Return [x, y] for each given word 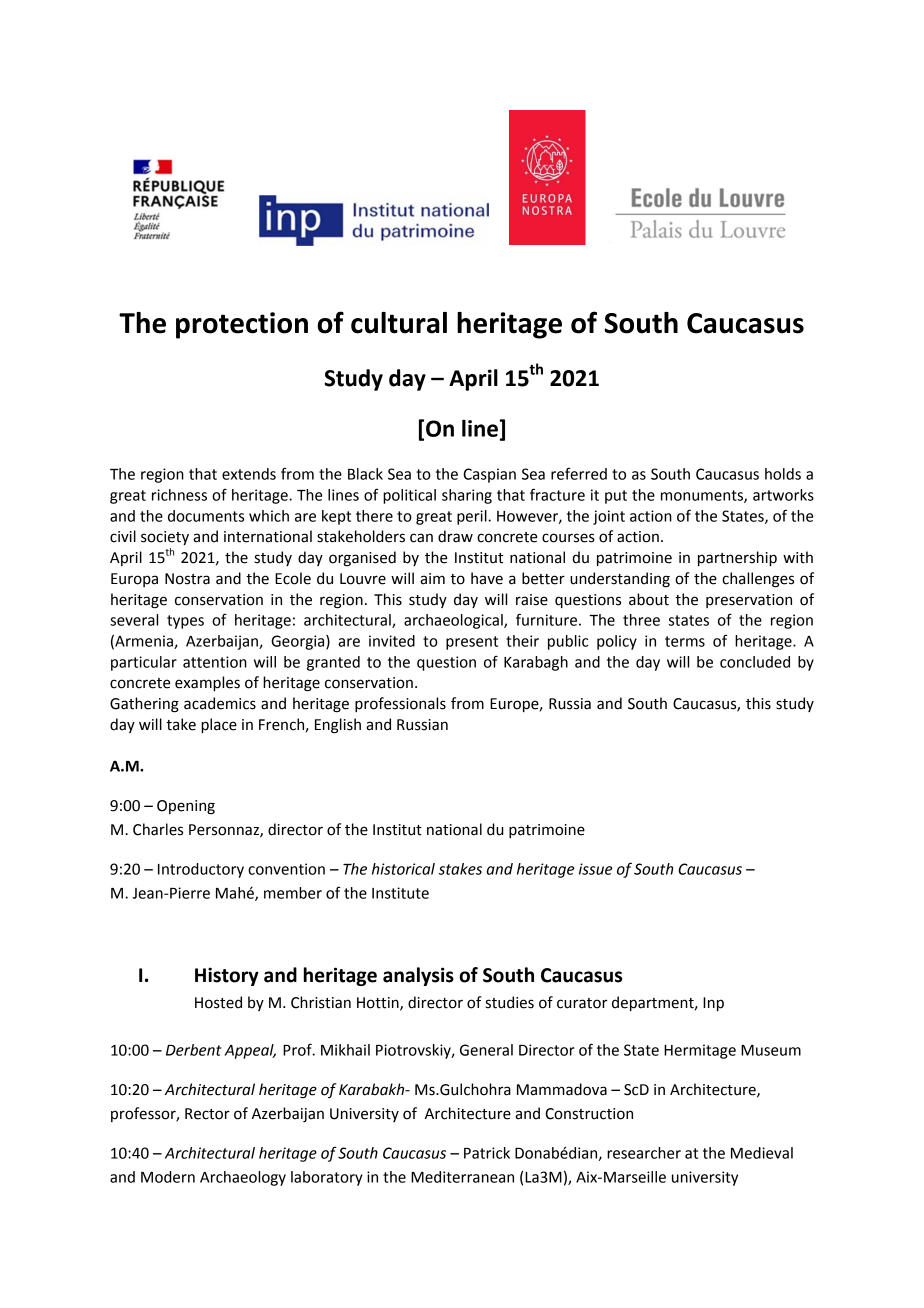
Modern [168, 1177]
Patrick [487, 1153]
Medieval [762, 1153]
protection [242, 325]
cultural [399, 323]
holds [783, 474]
